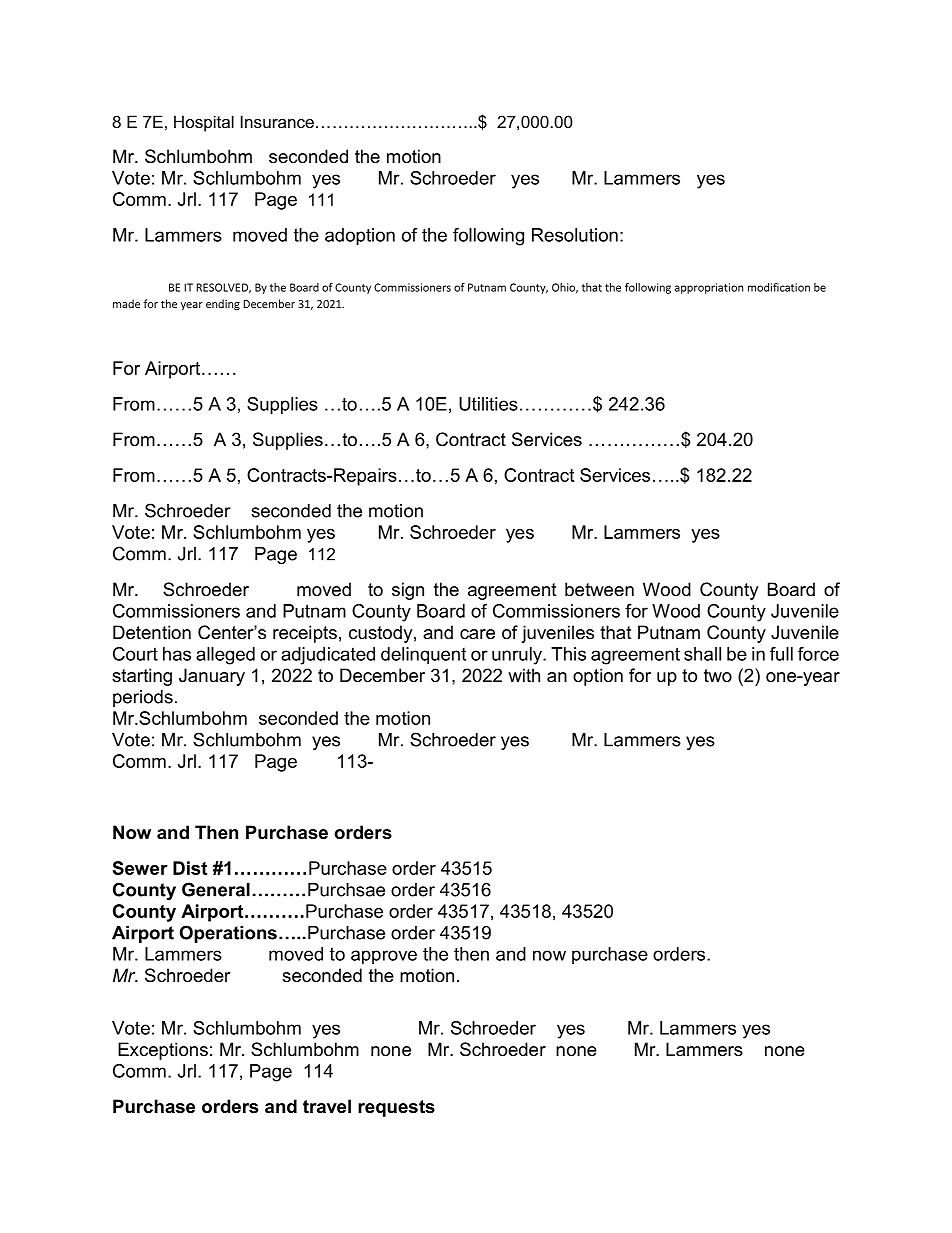 This screenshot has height=1233, width=952. Describe the element at coordinates (396, 1108) in the screenshot. I see `requests` at that location.
